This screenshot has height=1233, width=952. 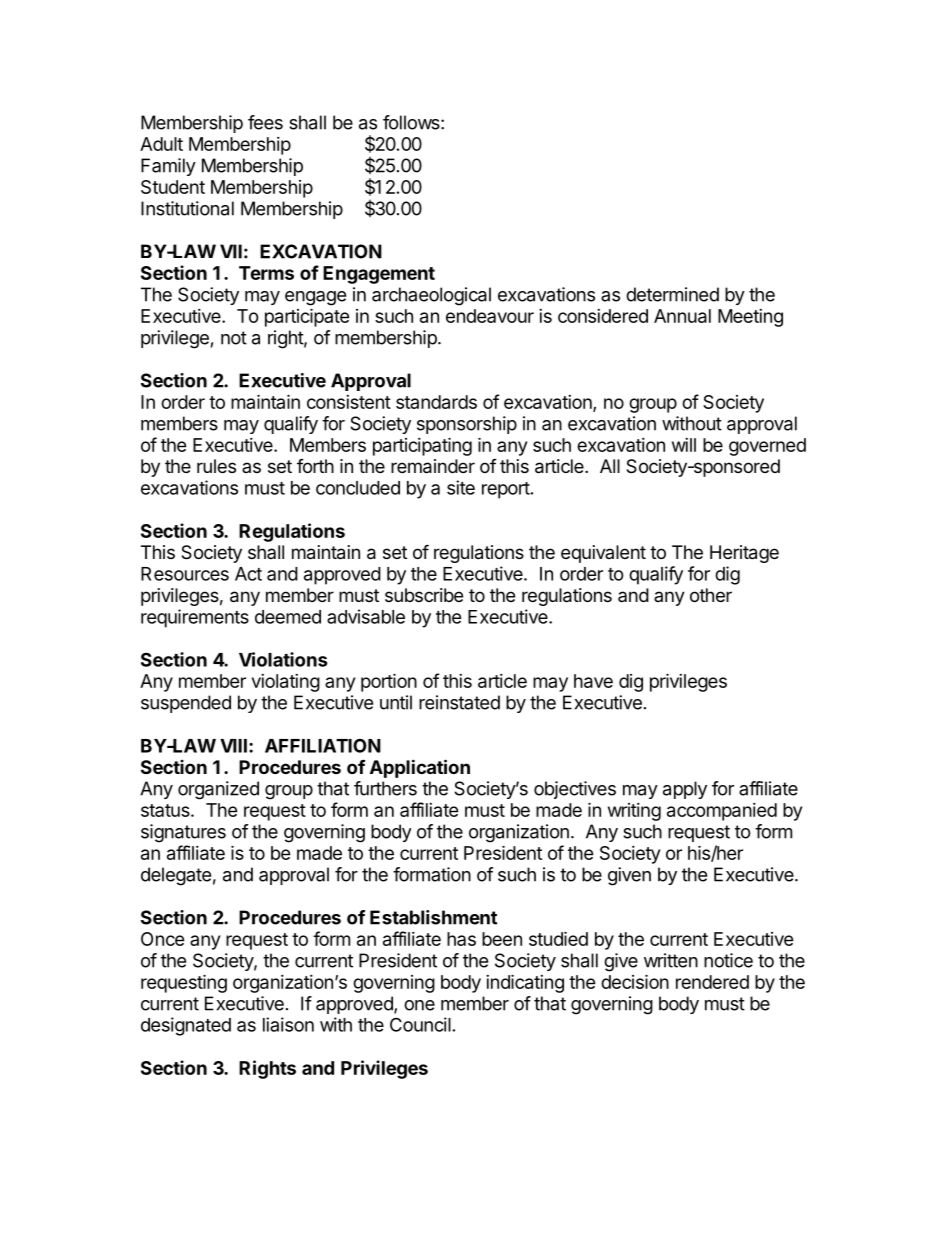 What do you see at coordinates (265, 122) in the screenshot?
I see `fees` at bounding box center [265, 122].
